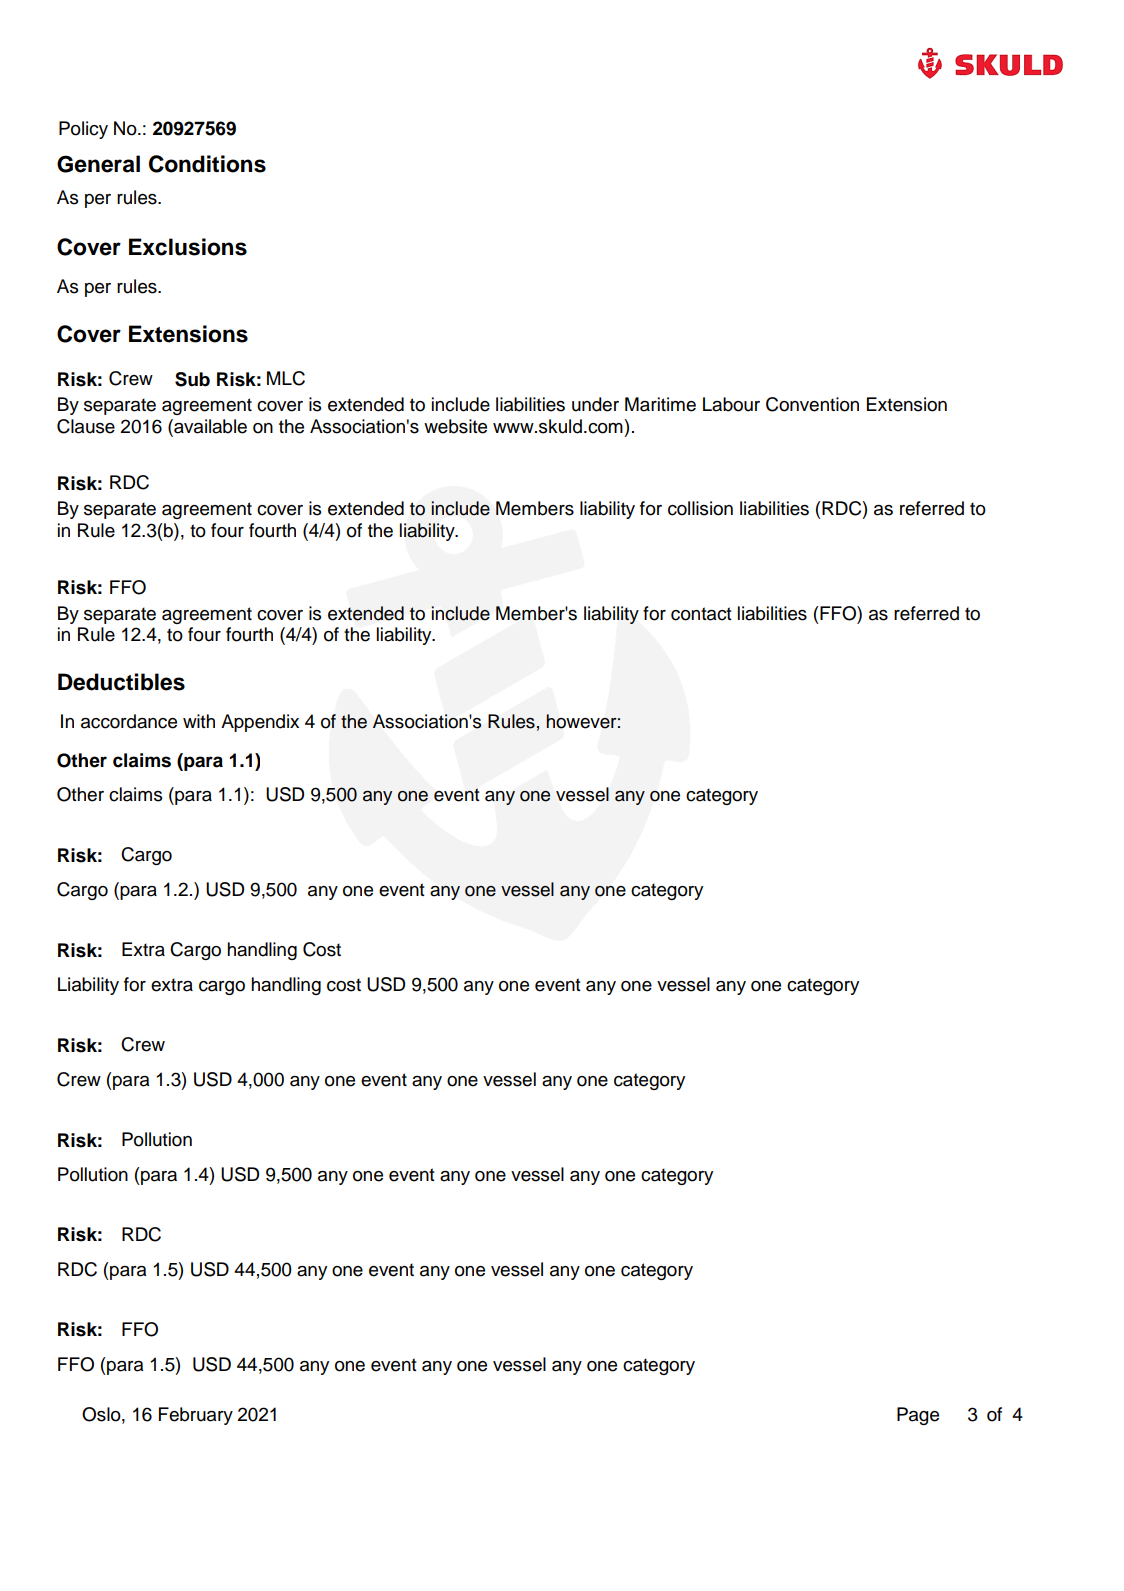 Image resolution: width=1124 pixels, height=1591 pixels. Describe the element at coordinates (196, 1416) in the screenshot. I see `February` at that location.
